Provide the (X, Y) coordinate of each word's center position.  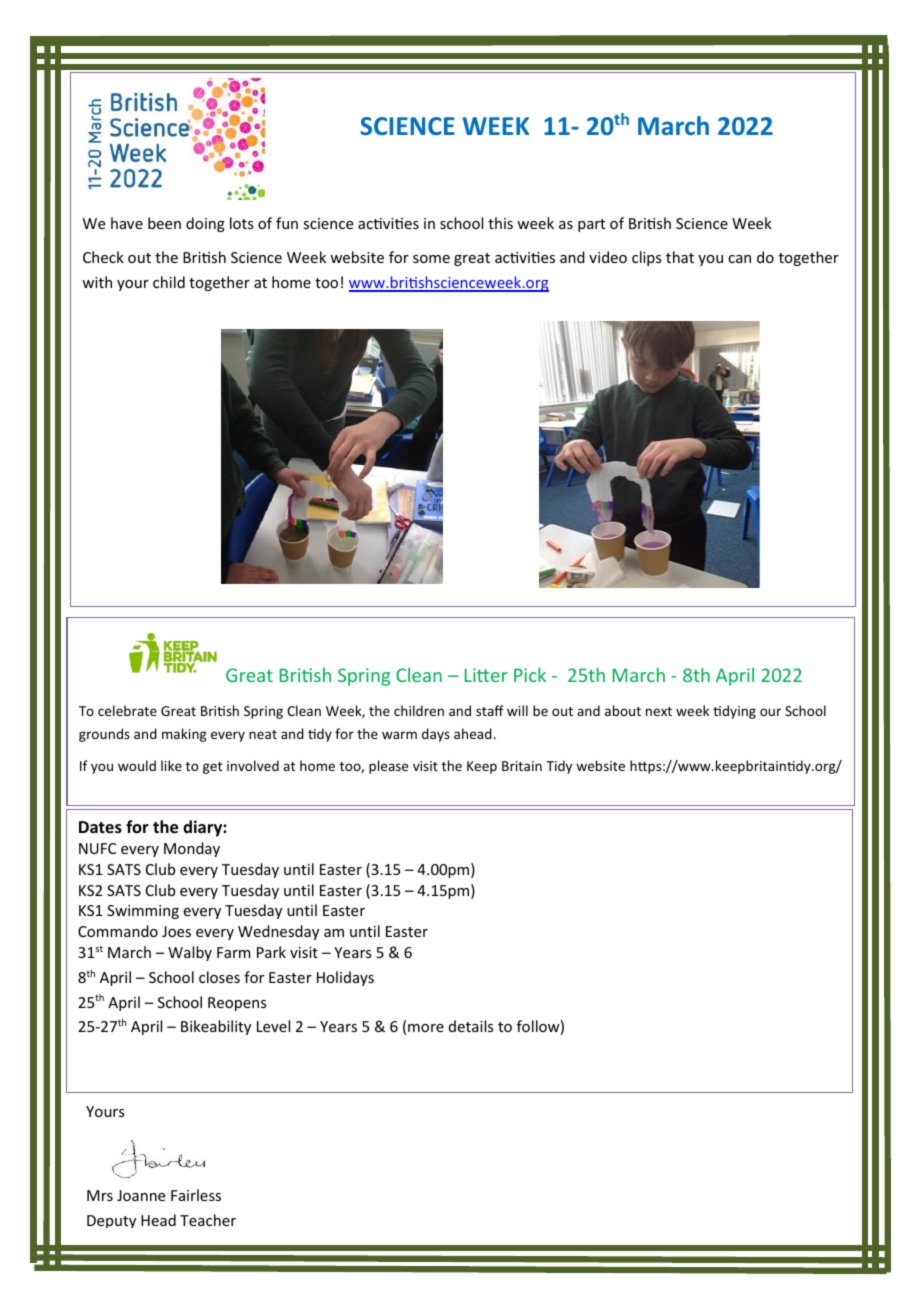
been (164, 223)
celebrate (127, 710)
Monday (192, 849)
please (388, 767)
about (623, 710)
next (659, 711)
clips (646, 258)
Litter (486, 675)
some (431, 259)
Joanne (141, 1195)
